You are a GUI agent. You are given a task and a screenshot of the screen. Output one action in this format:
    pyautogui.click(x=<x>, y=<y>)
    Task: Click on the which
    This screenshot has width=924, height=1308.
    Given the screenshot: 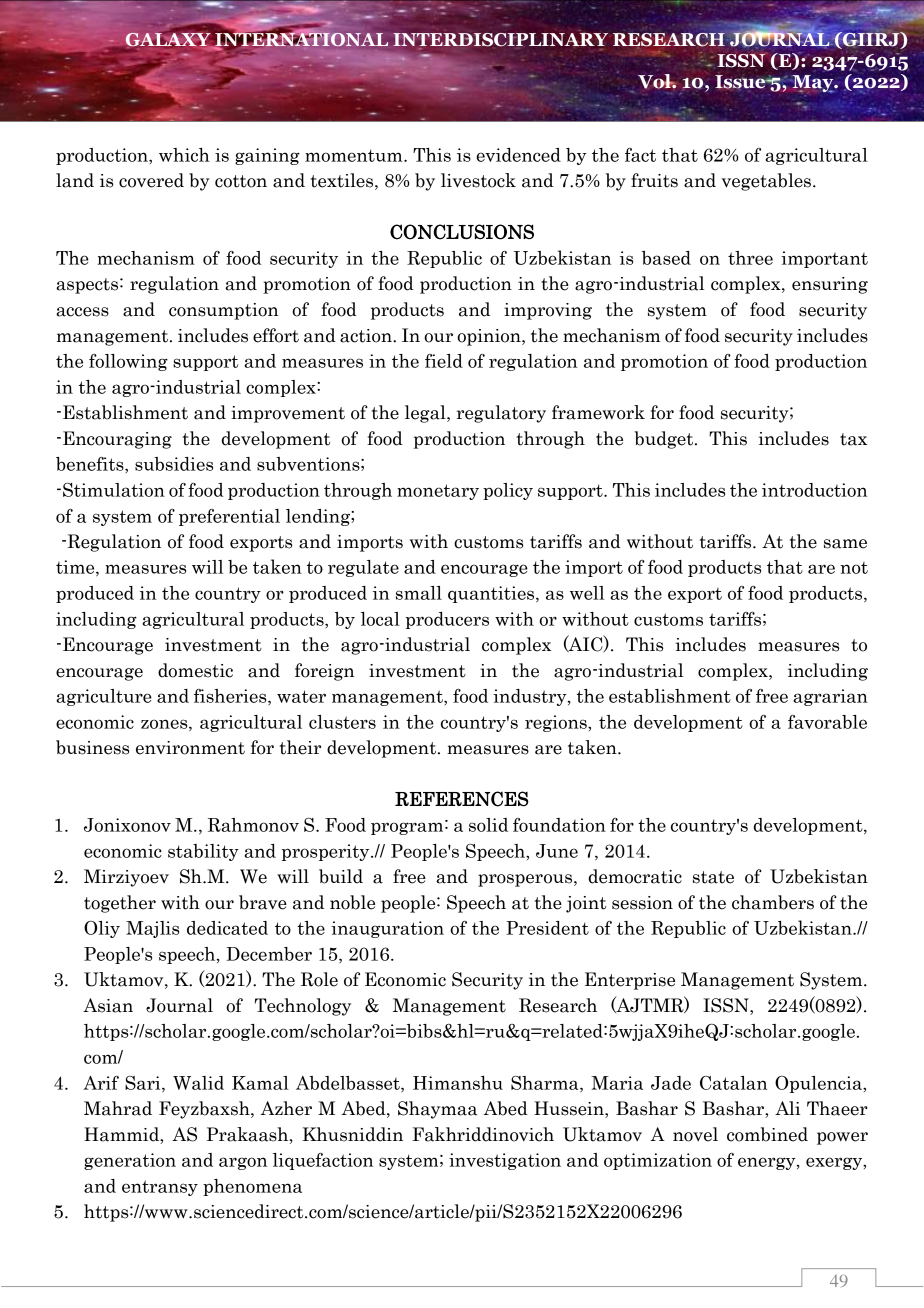 What is the action you would take?
    pyautogui.click(x=184, y=155)
